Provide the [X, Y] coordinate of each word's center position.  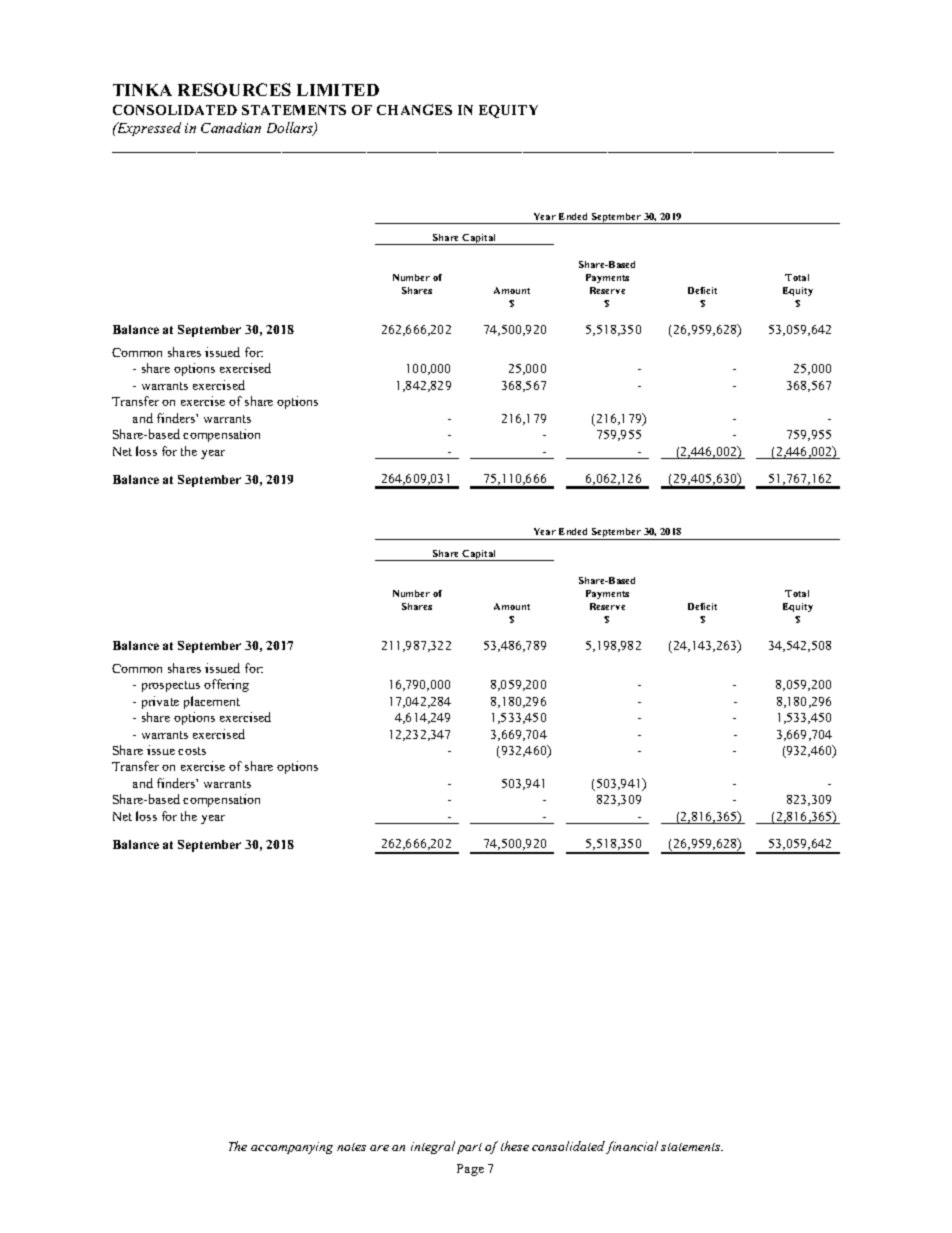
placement [212, 702]
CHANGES [414, 109]
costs [192, 751]
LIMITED [338, 90]
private [160, 702]
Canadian [231, 127]
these [515, 1146]
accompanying [292, 1148]
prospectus [171, 686]
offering [226, 685]
